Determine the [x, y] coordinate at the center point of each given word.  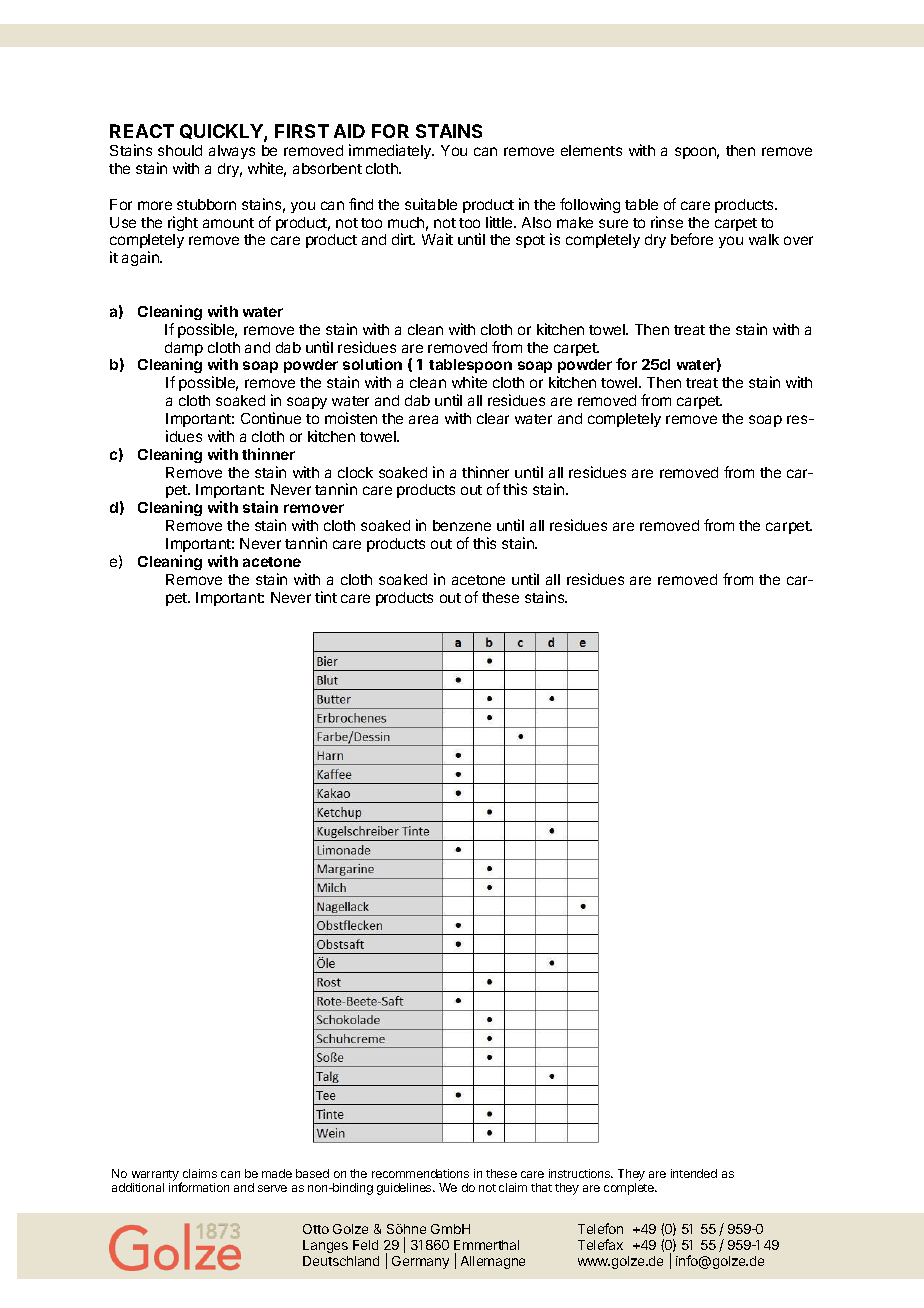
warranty [156, 1177]
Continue [271, 418]
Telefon [600, 1228]
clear [493, 418]
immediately [391, 151]
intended [694, 1173]
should [180, 150]
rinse [667, 222]
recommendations [420, 1173]
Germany [420, 1262]
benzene [462, 525]
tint [326, 597]
